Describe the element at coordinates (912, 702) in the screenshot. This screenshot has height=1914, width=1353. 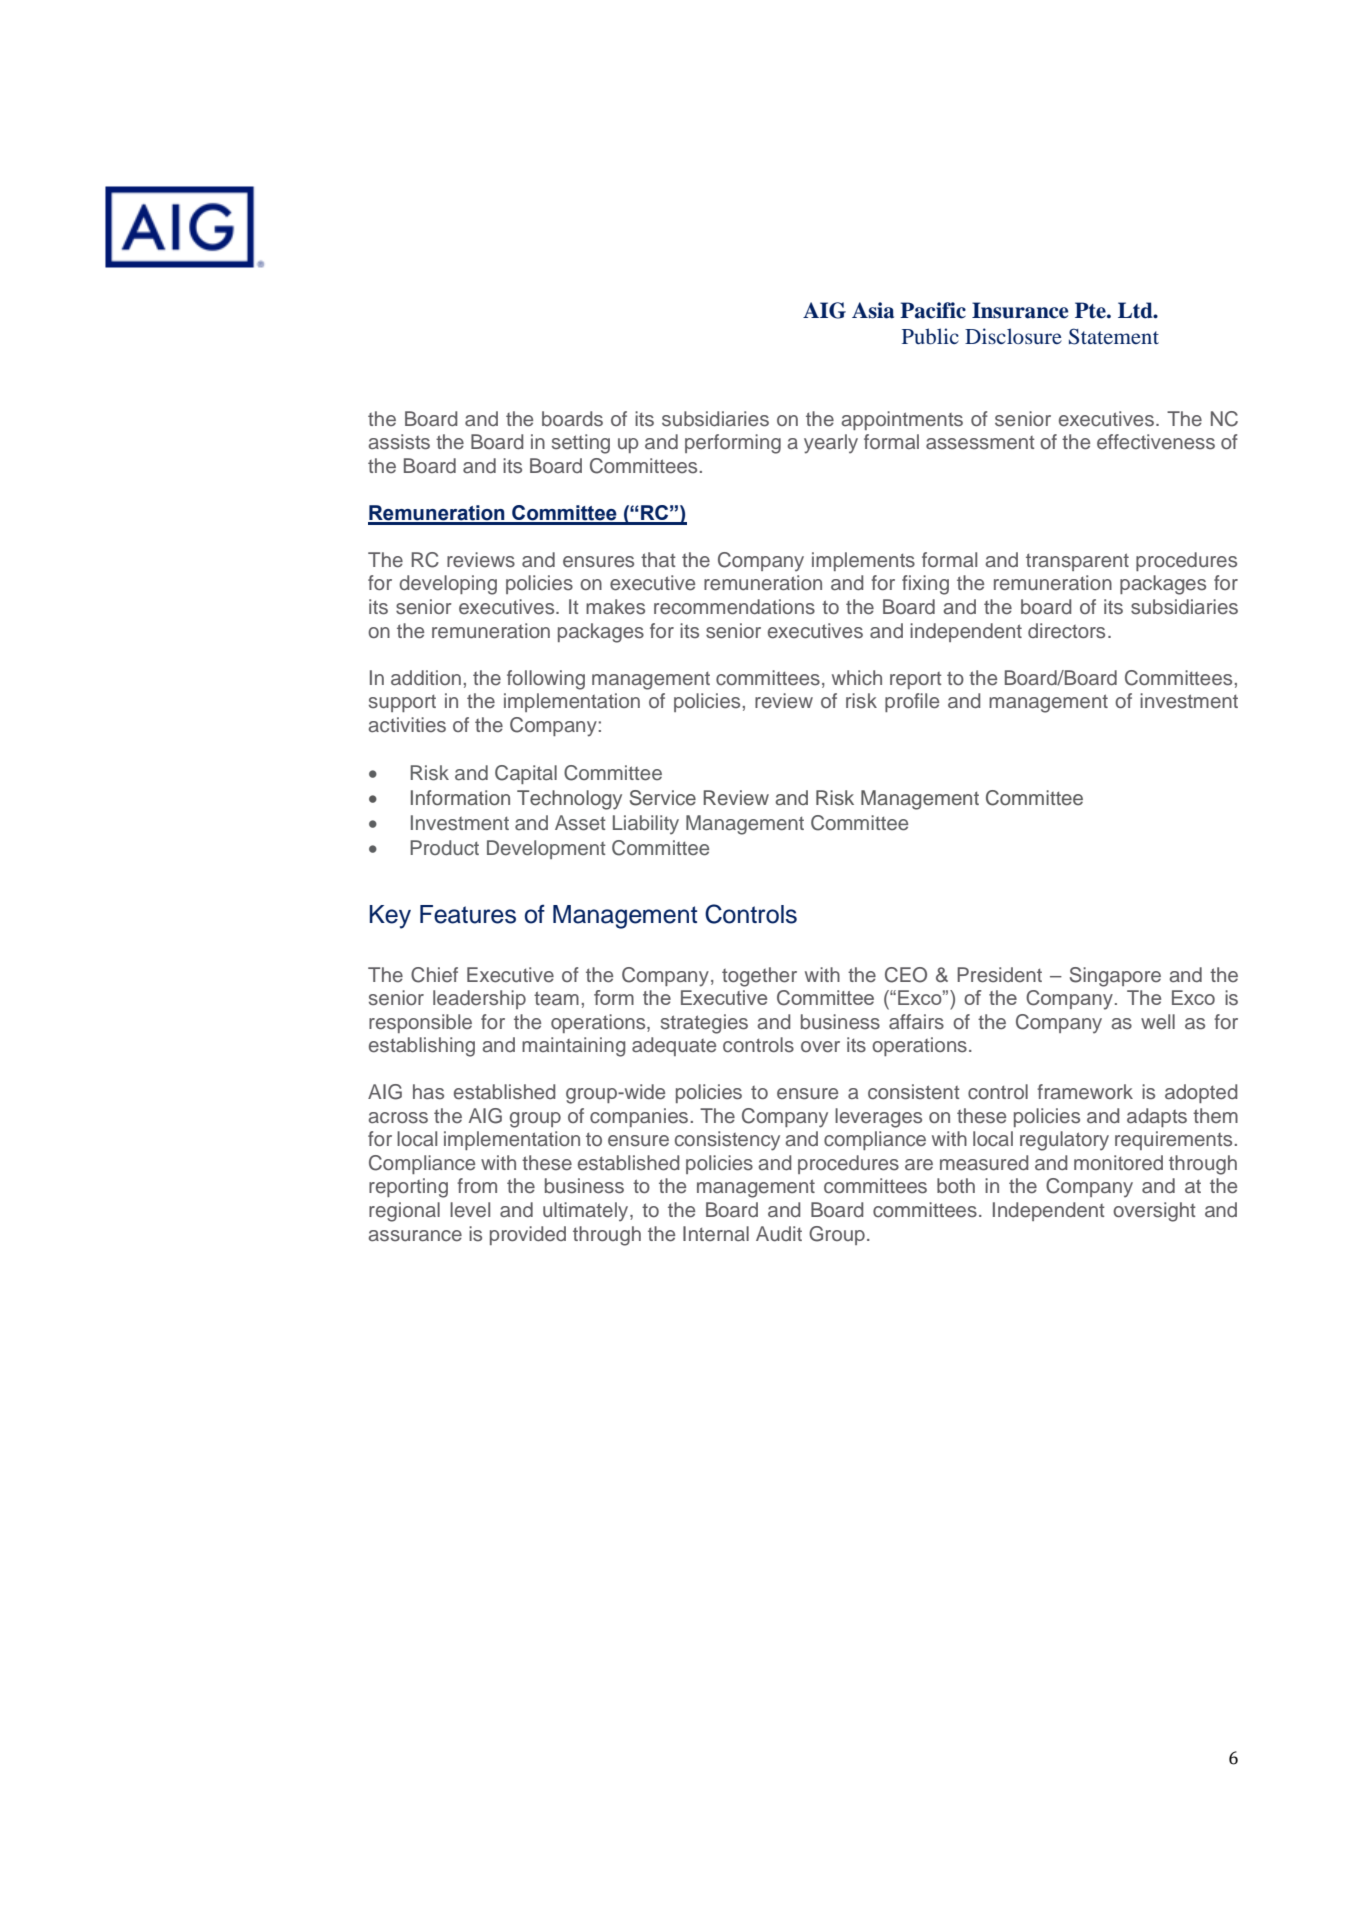
I see `profile` at that location.
